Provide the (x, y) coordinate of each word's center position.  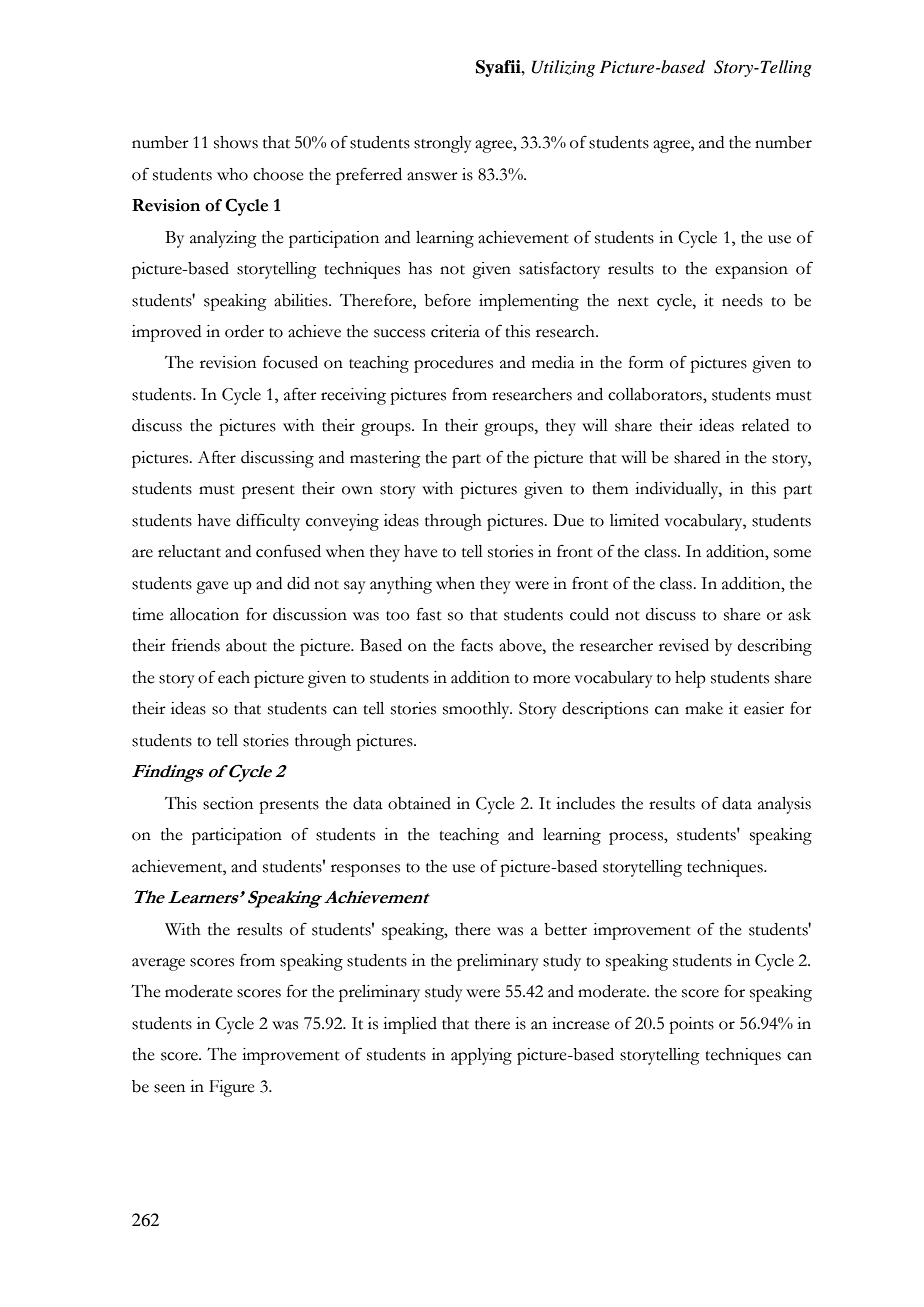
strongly (443, 144)
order (244, 331)
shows (236, 142)
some (792, 553)
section (228, 803)
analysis (784, 805)
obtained (419, 803)
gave (212, 587)
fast (429, 614)
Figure (232, 1088)
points (691, 1025)
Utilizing (563, 68)
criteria (455, 331)
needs (742, 300)
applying (481, 1056)
